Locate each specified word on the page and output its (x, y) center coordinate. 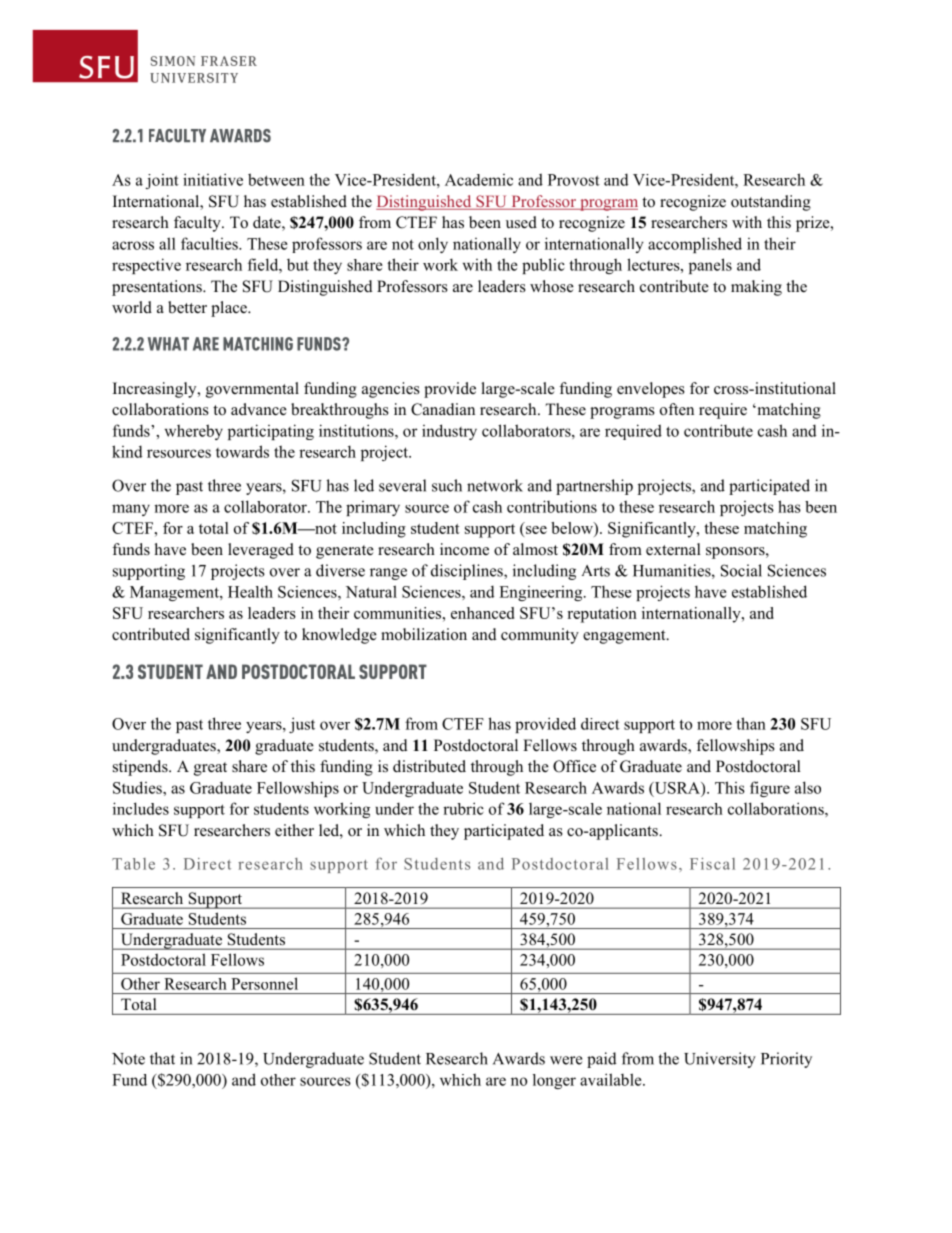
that (162, 1058)
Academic (479, 180)
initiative (213, 179)
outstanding (771, 203)
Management (175, 593)
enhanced (482, 613)
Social (741, 570)
